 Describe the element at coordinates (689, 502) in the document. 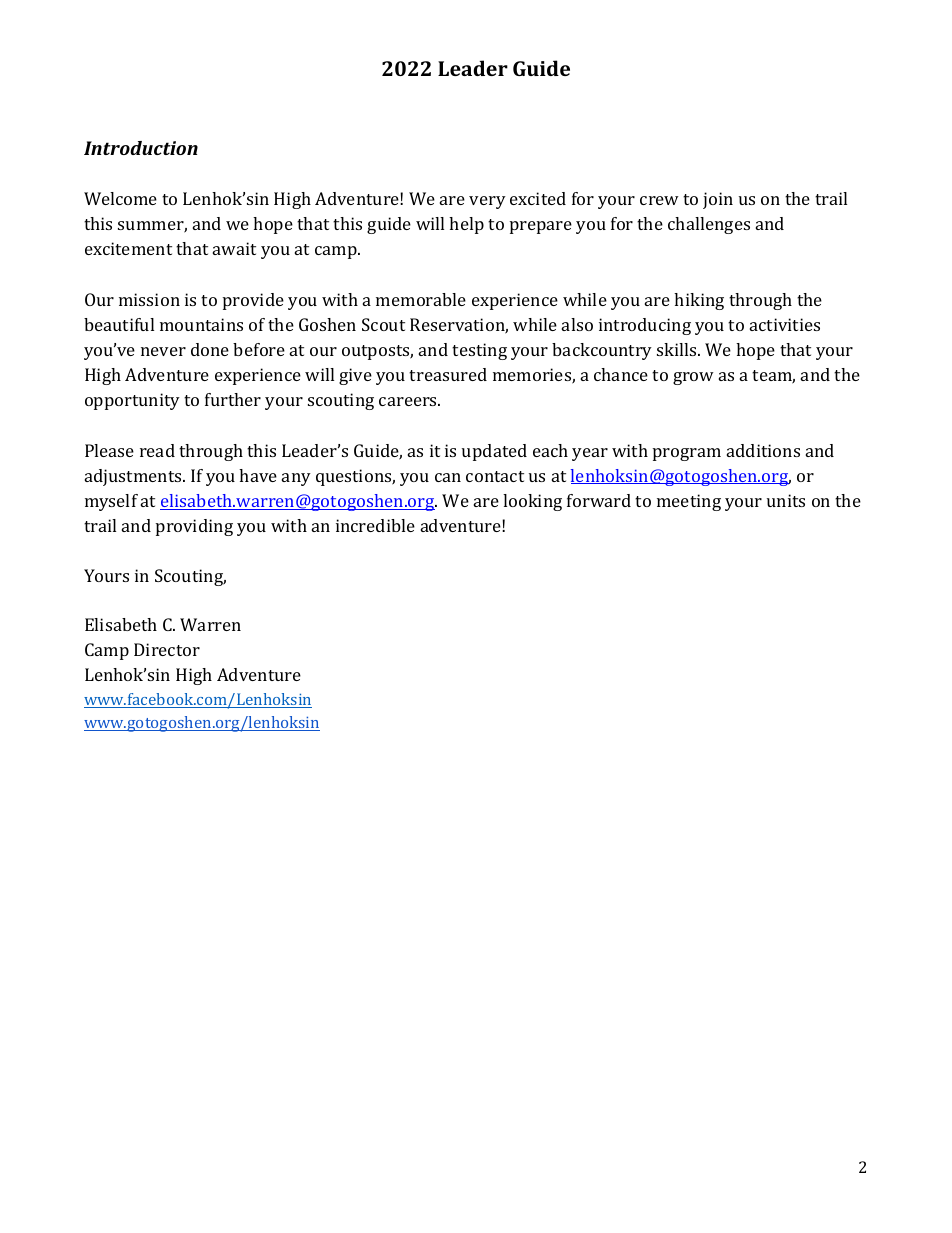

I see `meeting` at that location.
